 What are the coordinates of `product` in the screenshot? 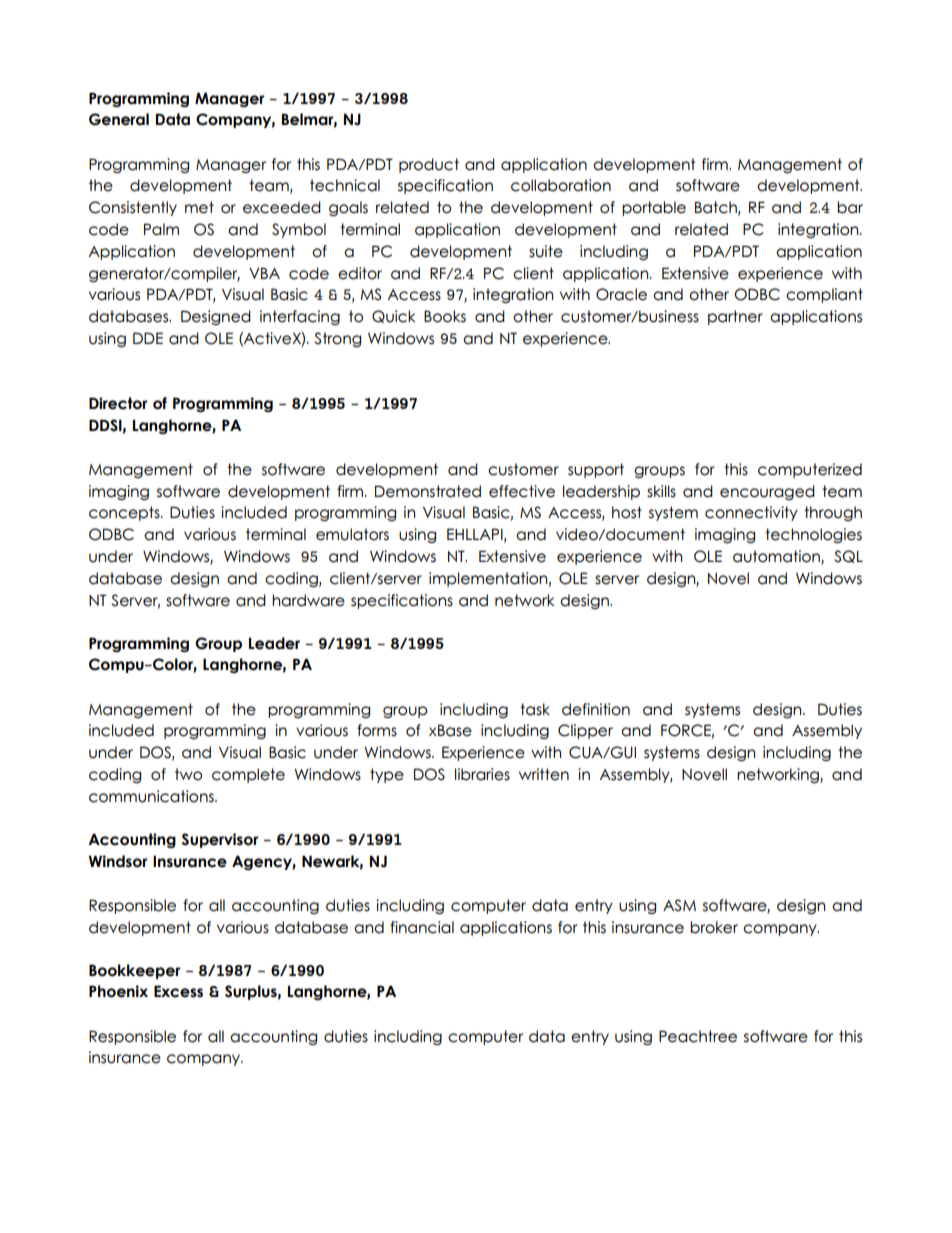 It's located at (429, 165).
